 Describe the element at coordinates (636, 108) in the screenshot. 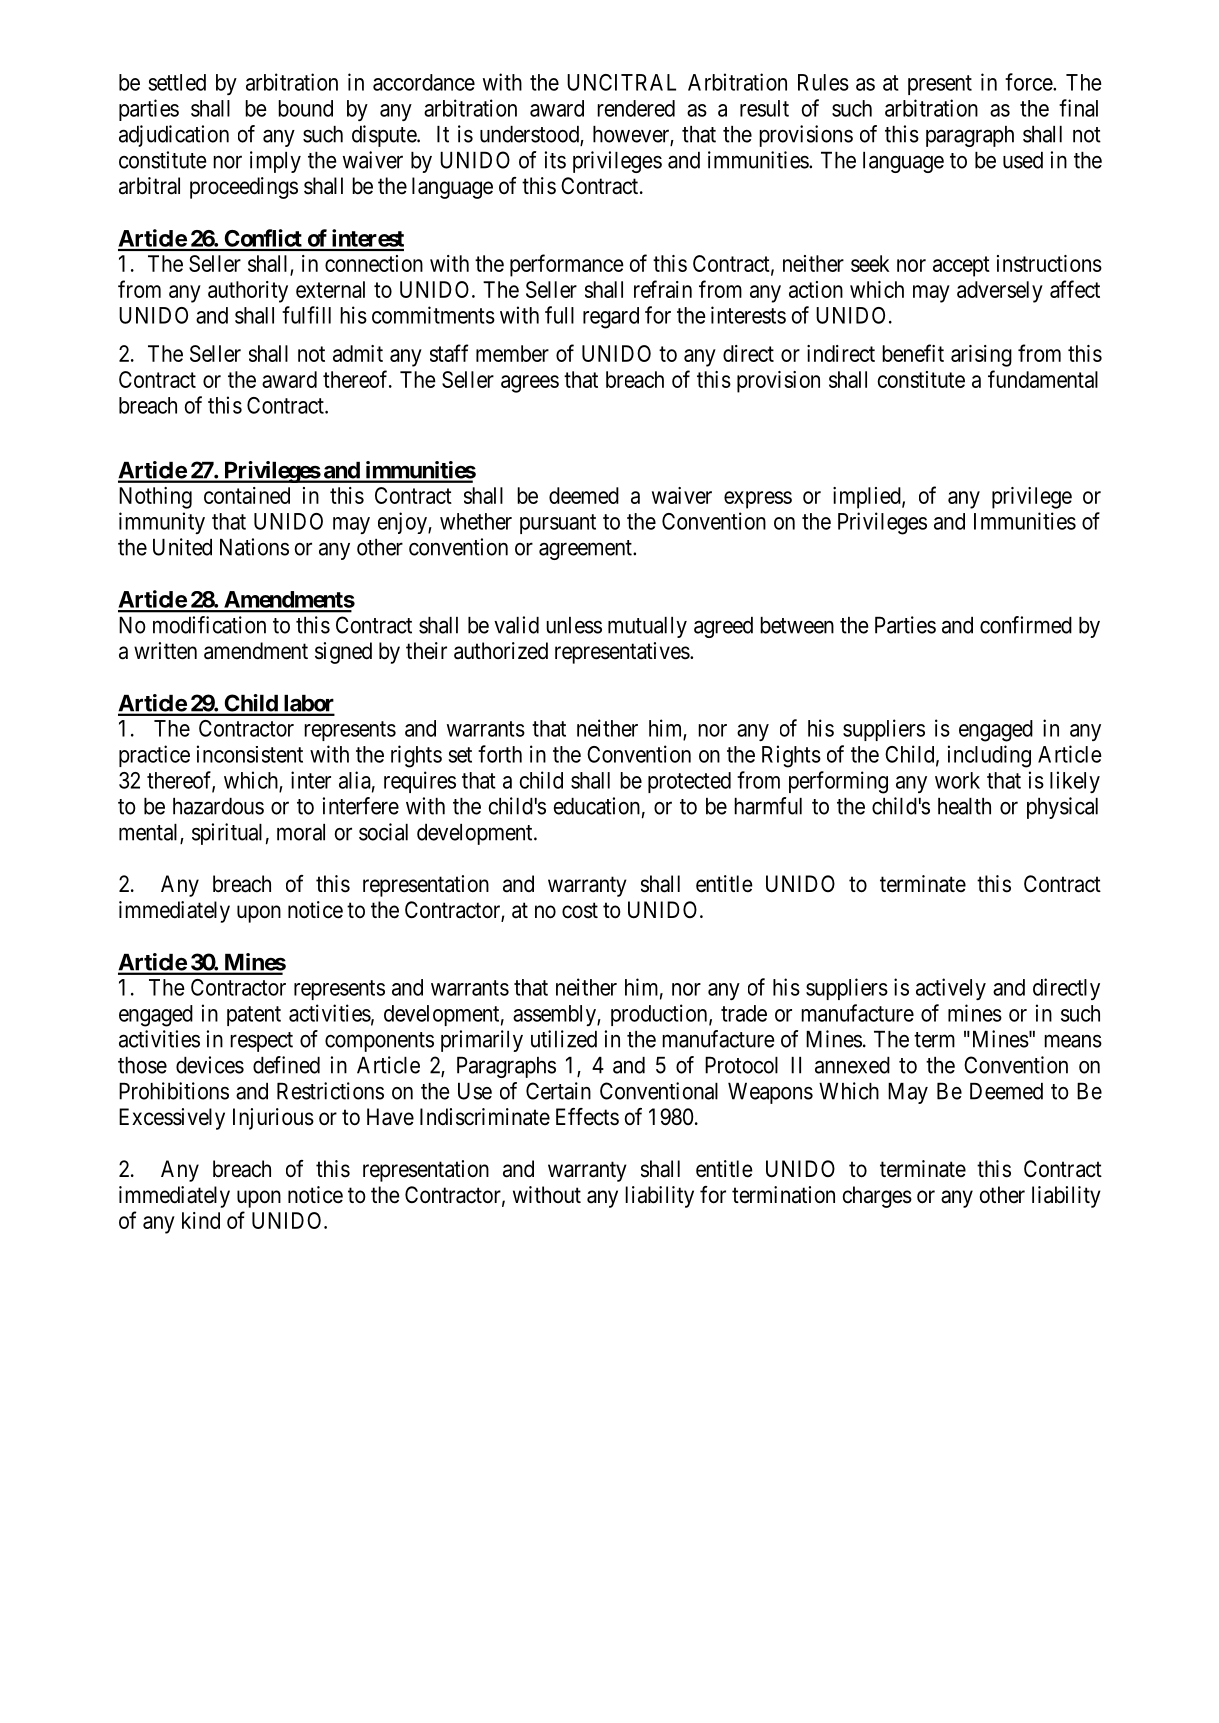

I see `rendered` at that location.
